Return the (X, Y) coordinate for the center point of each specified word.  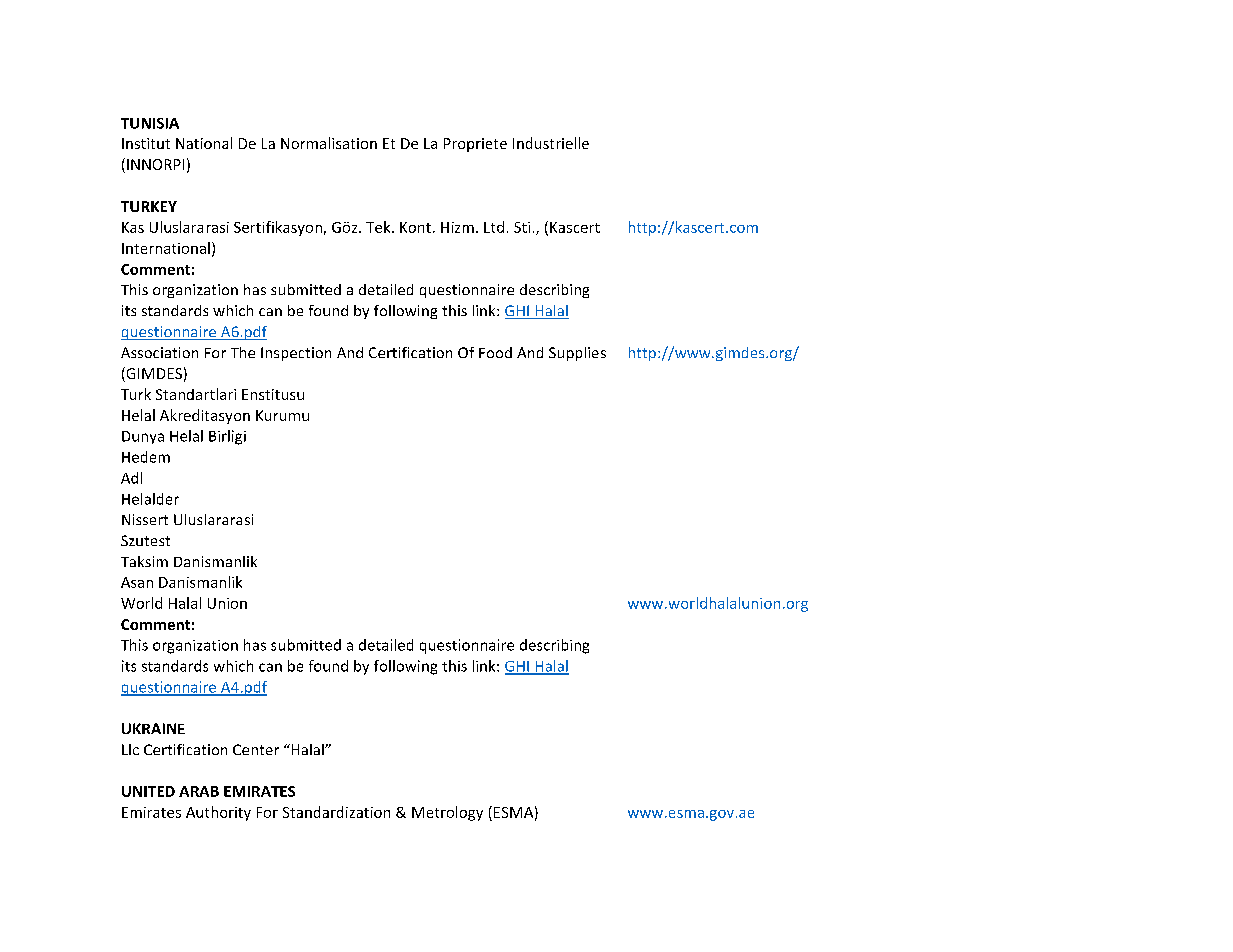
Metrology (447, 813)
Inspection (296, 354)
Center (256, 749)
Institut (146, 143)
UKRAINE (153, 728)
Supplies (577, 354)
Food (495, 352)
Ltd (494, 227)
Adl (131, 478)
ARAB (199, 791)
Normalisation (329, 143)
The (243, 352)
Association (159, 352)
